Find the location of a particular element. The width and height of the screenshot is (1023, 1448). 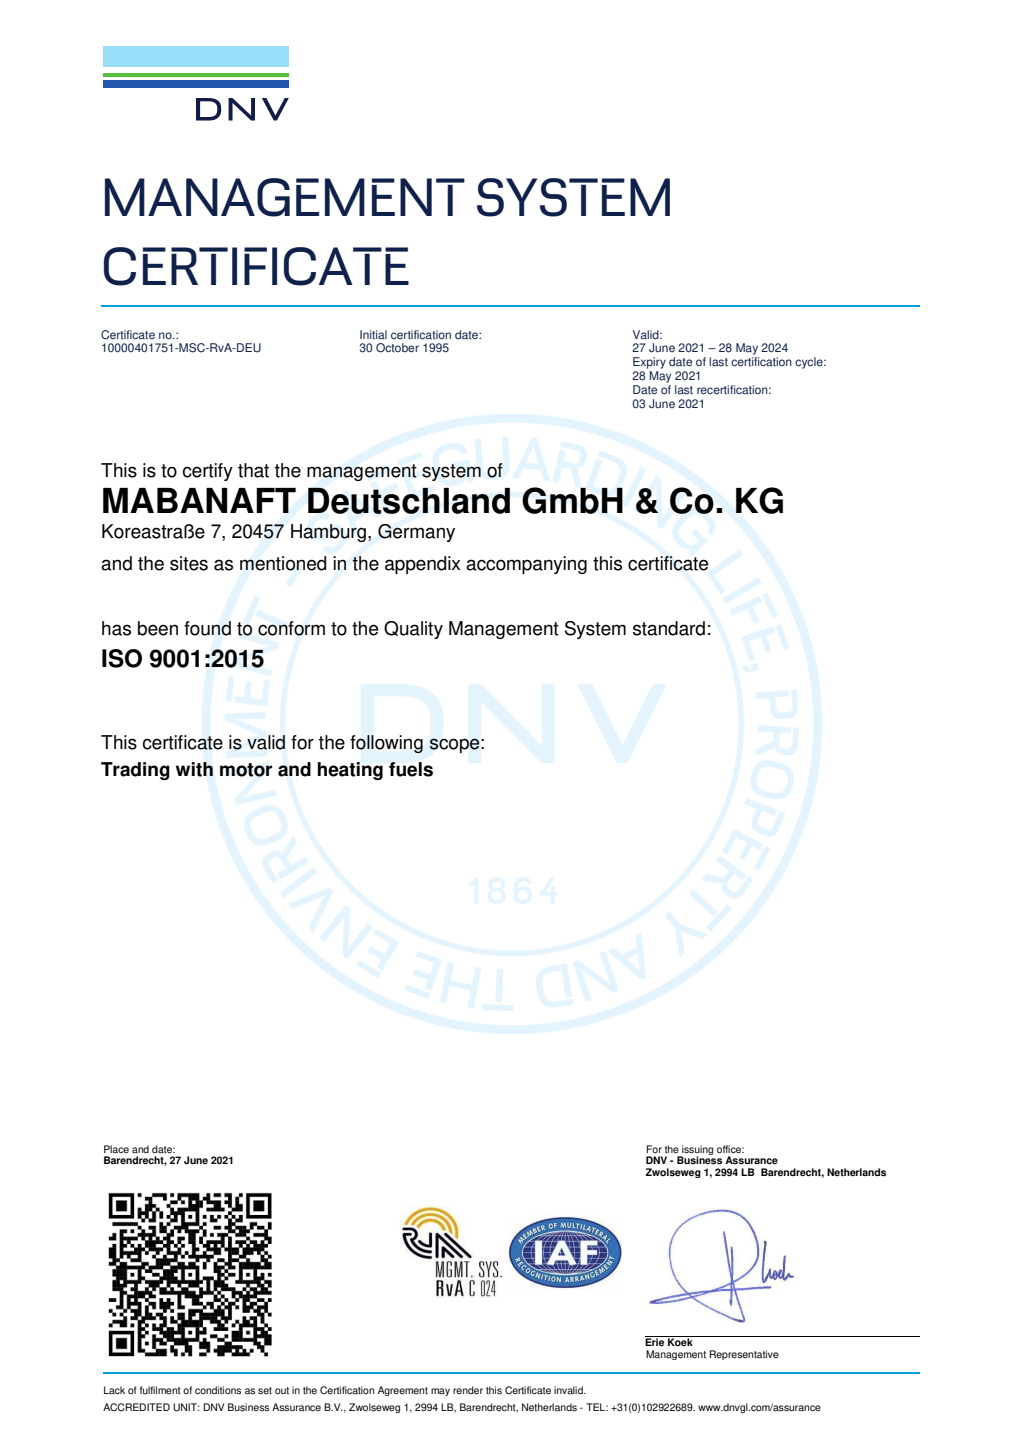

with is located at coordinates (194, 769).
